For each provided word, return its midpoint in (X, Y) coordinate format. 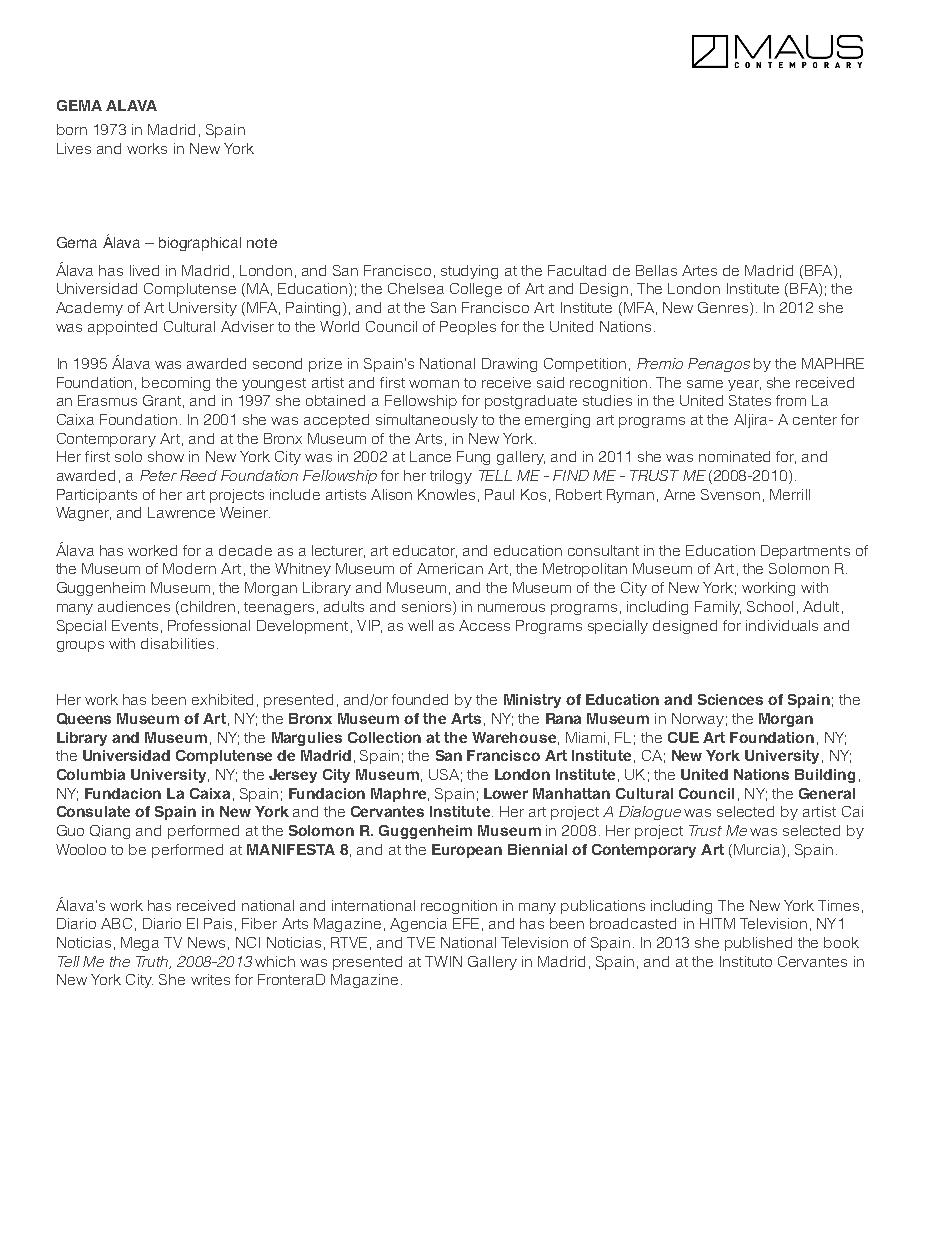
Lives (74, 148)
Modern (189, 568)
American (450, 568)
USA (444, 774)
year (744, 385)
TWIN (443, 961)
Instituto (746, 961)
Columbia (91, 774)
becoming (176, 384)
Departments (805, 552)
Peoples (468, 328)
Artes (699, 270)
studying (469, 272)
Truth (153, 962)
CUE (683, 737)
